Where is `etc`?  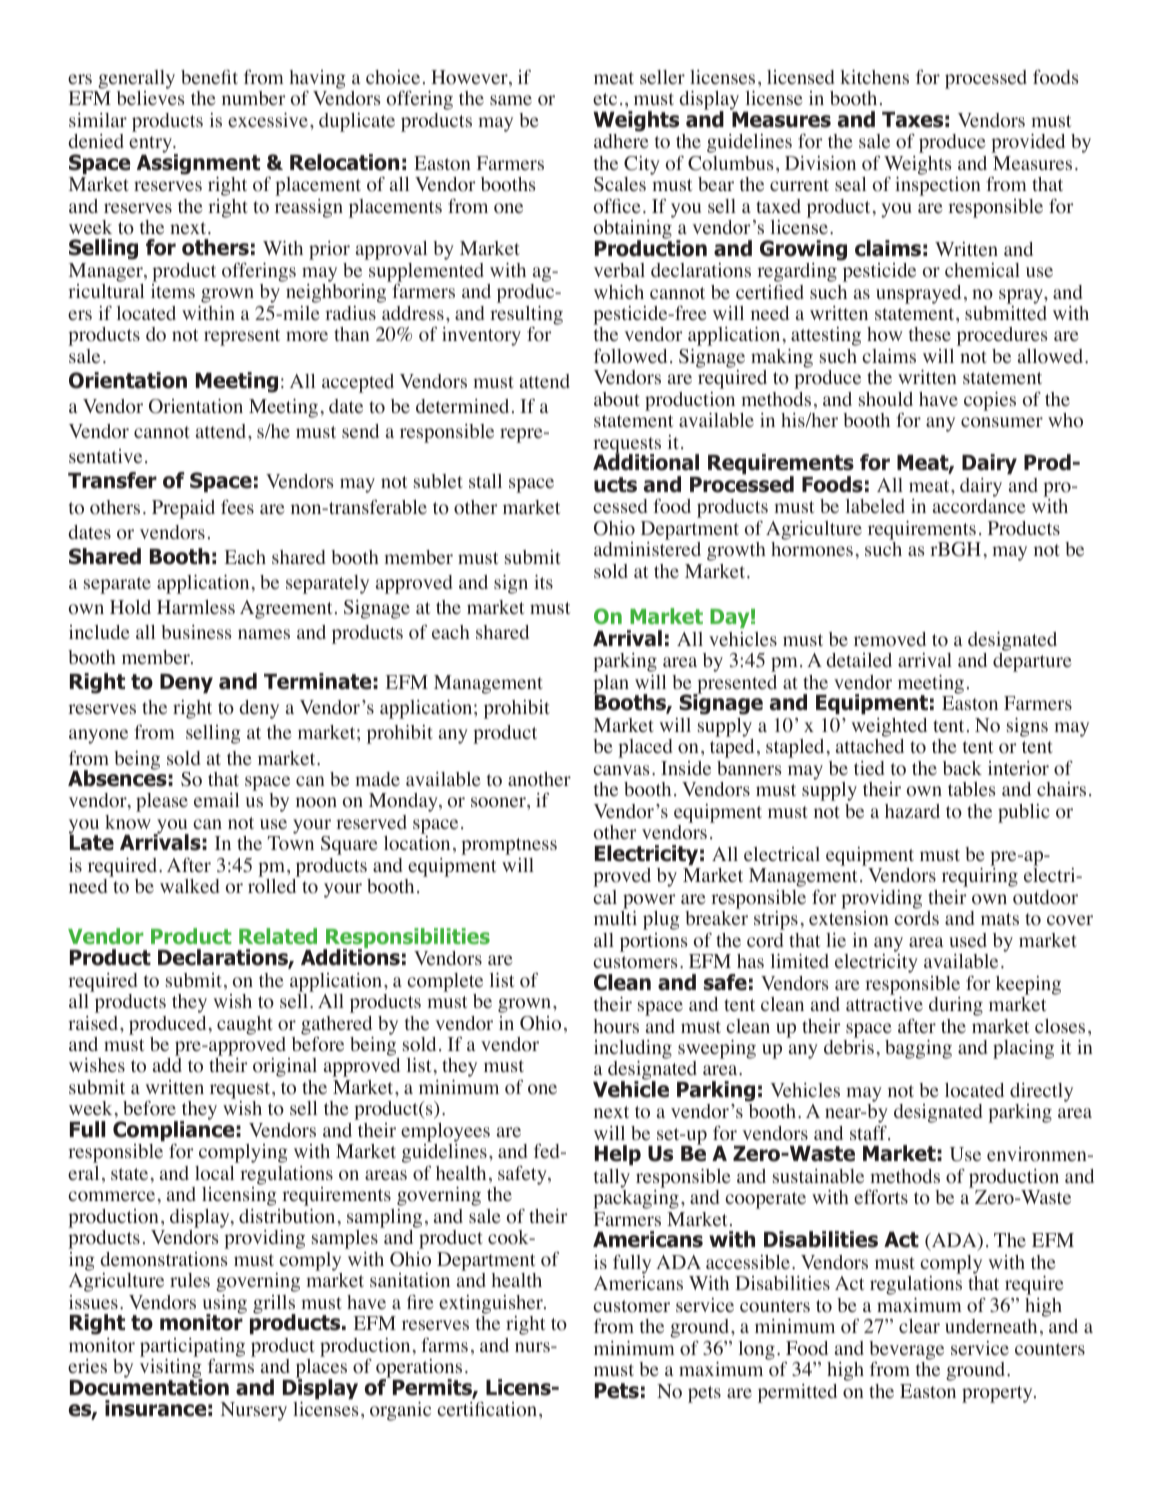 etc is located at coordinates (605, 99).
